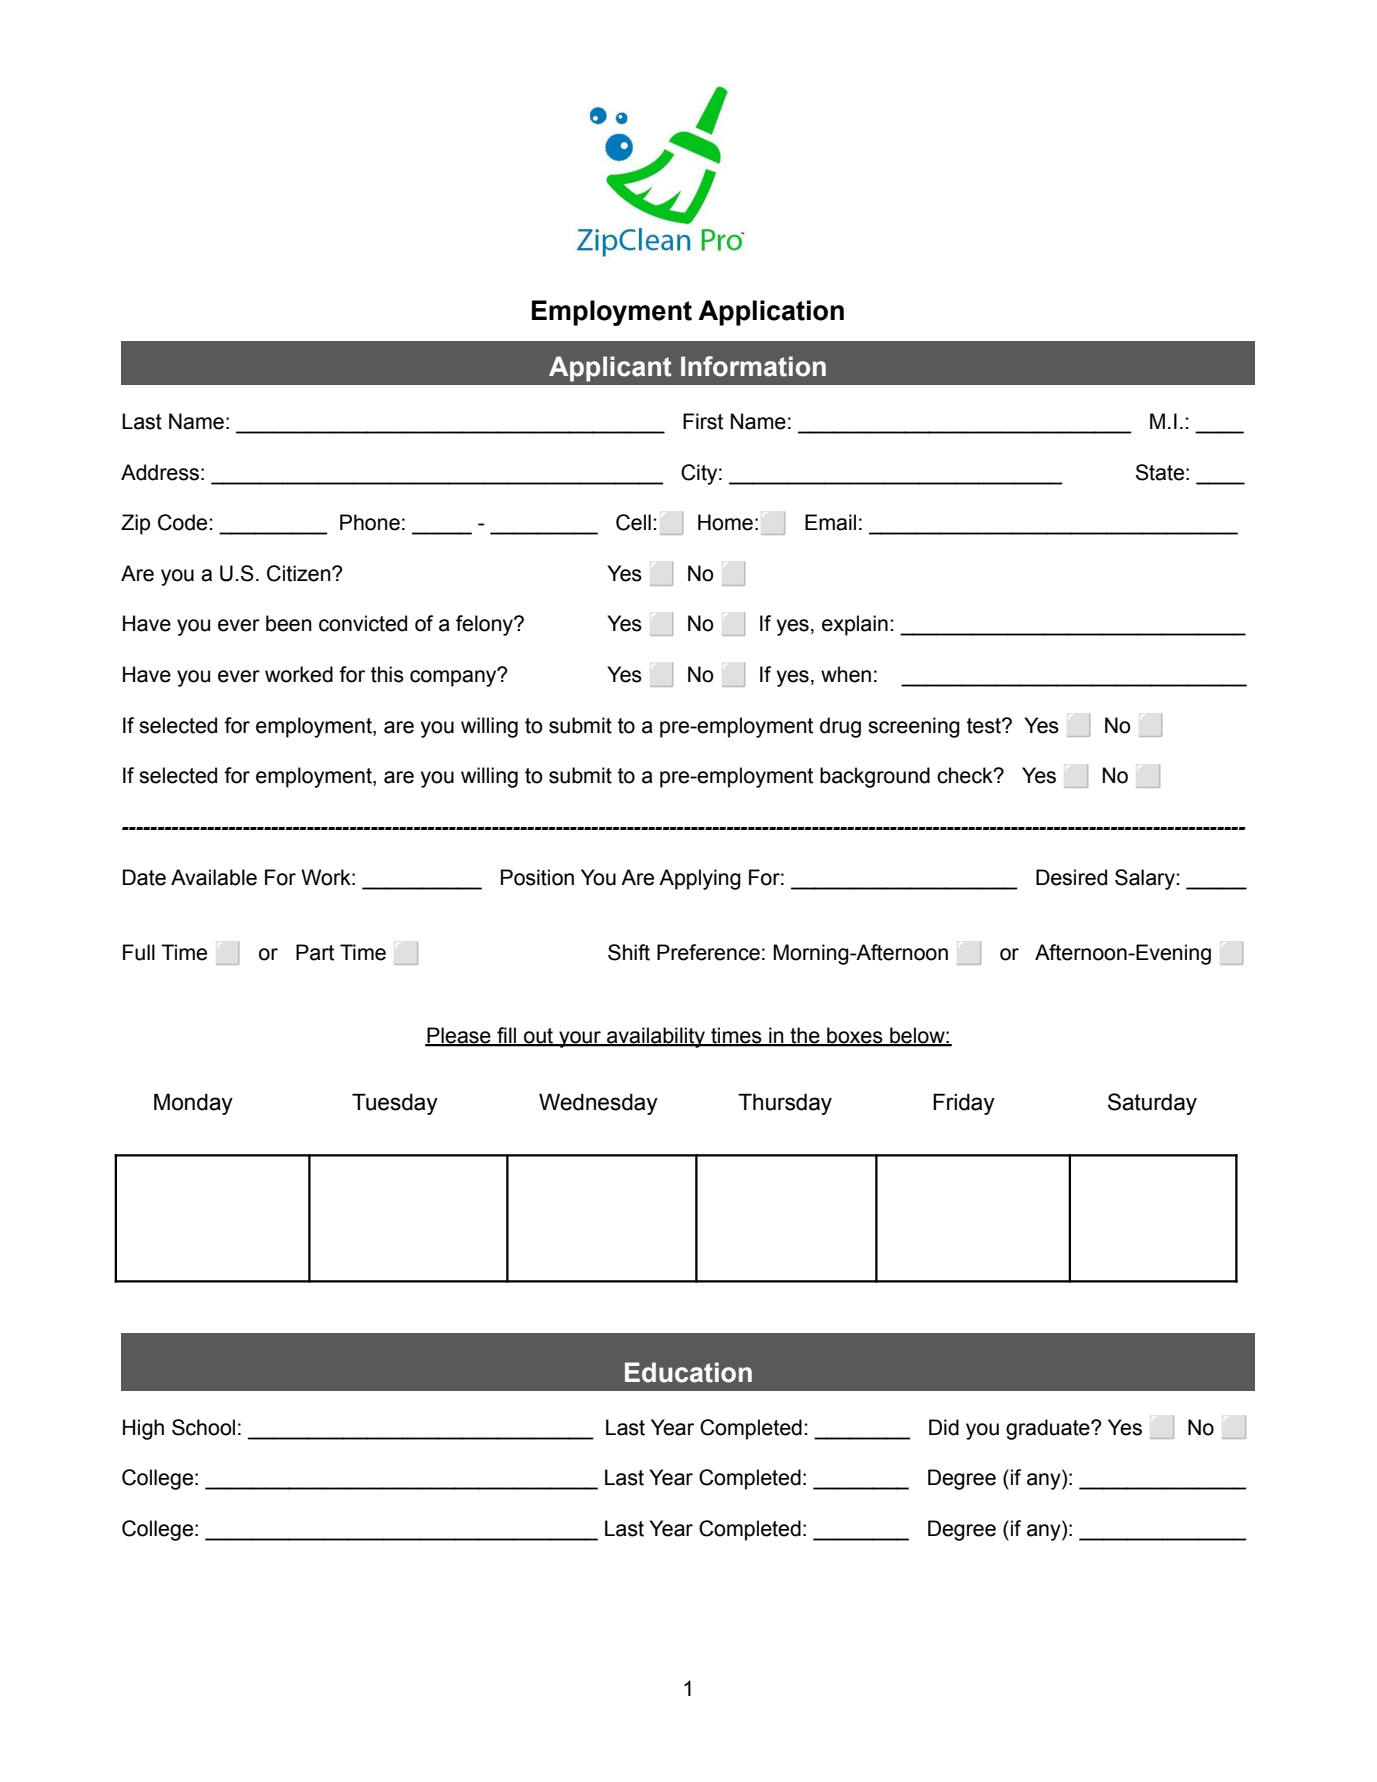 The height and width of the screenshot is (1782, 1377). I want to click on Application, so click(771, 313).
